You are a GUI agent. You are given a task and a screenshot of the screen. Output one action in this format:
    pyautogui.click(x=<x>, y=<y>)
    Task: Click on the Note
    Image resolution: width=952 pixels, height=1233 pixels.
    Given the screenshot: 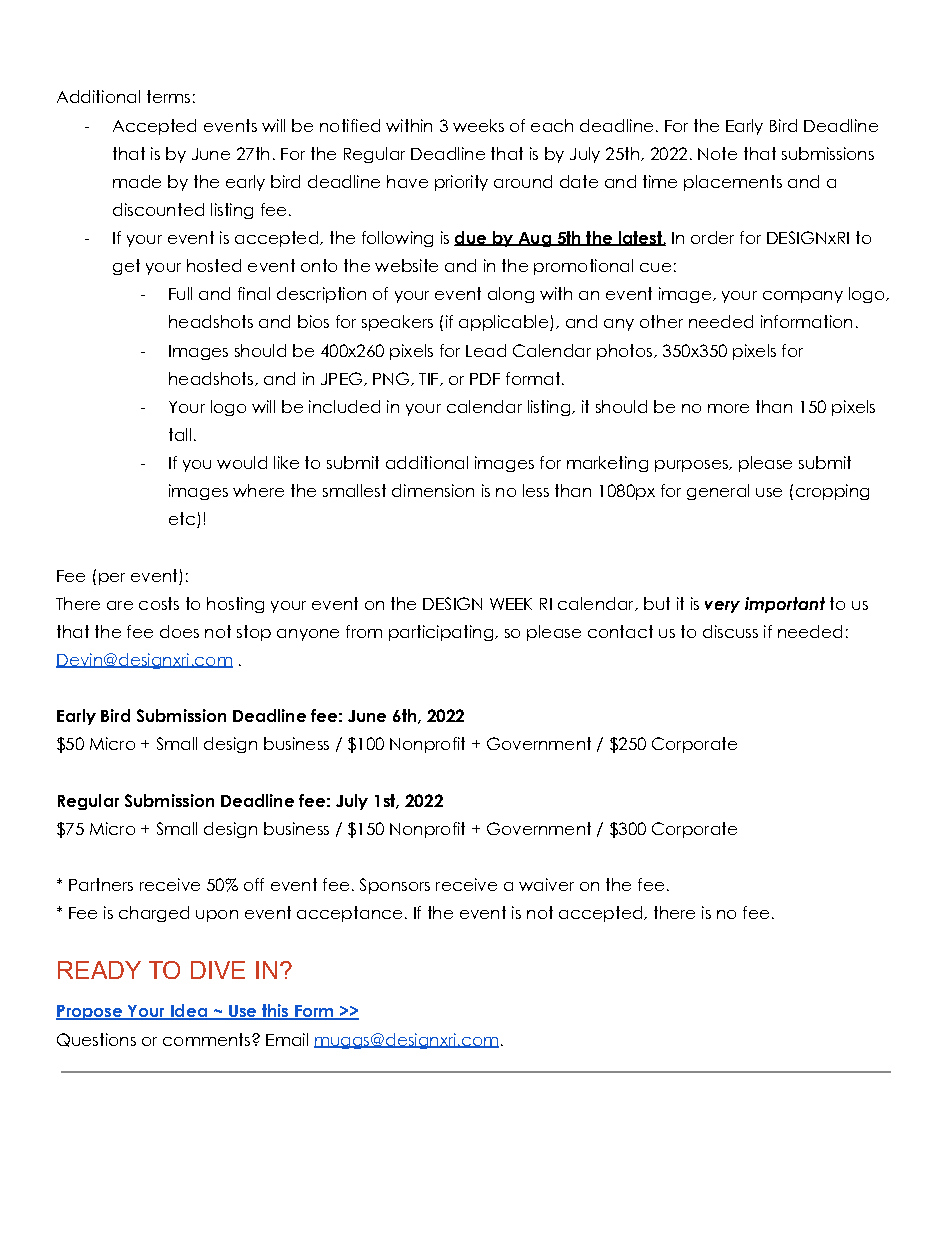 What is the action you would take?
    pyautogui.click(x=717, y=153)
